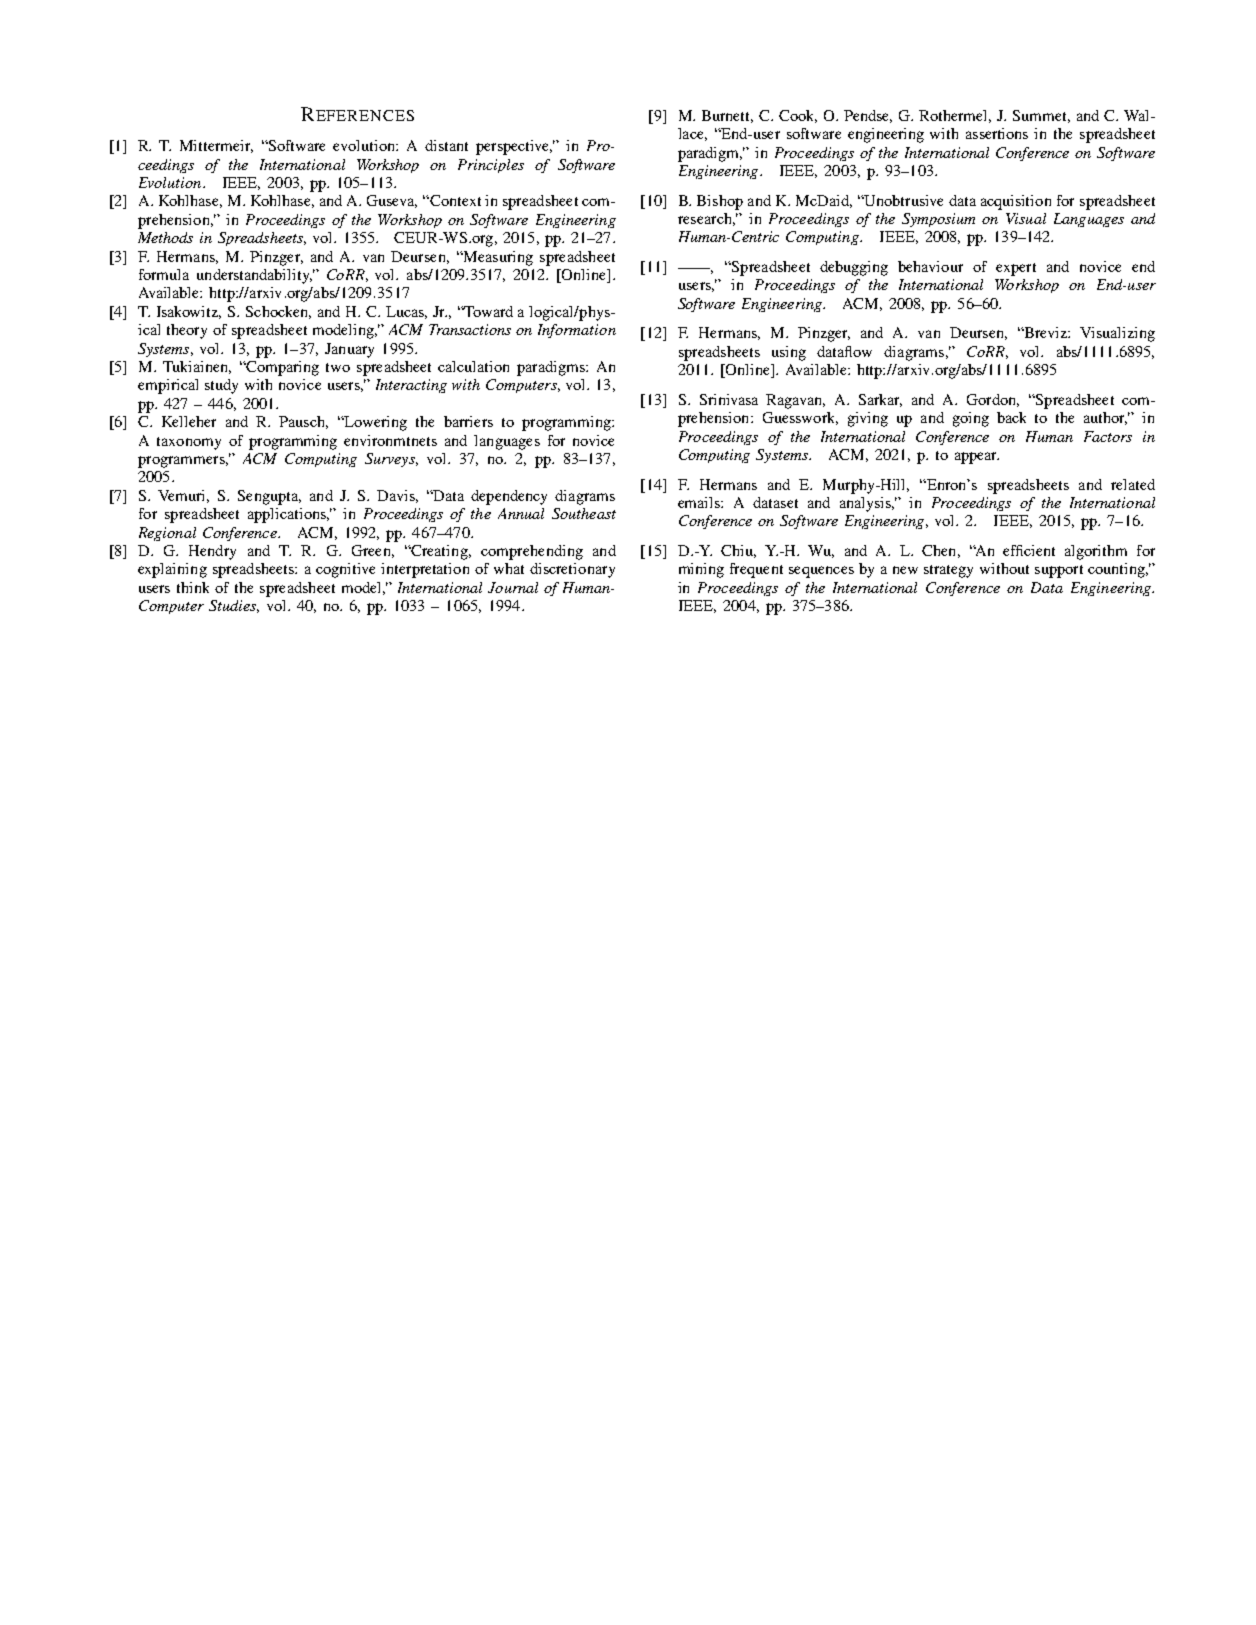  Describe the element at coordinates (281, 368) in the image. I see `Comparing` at that location.
